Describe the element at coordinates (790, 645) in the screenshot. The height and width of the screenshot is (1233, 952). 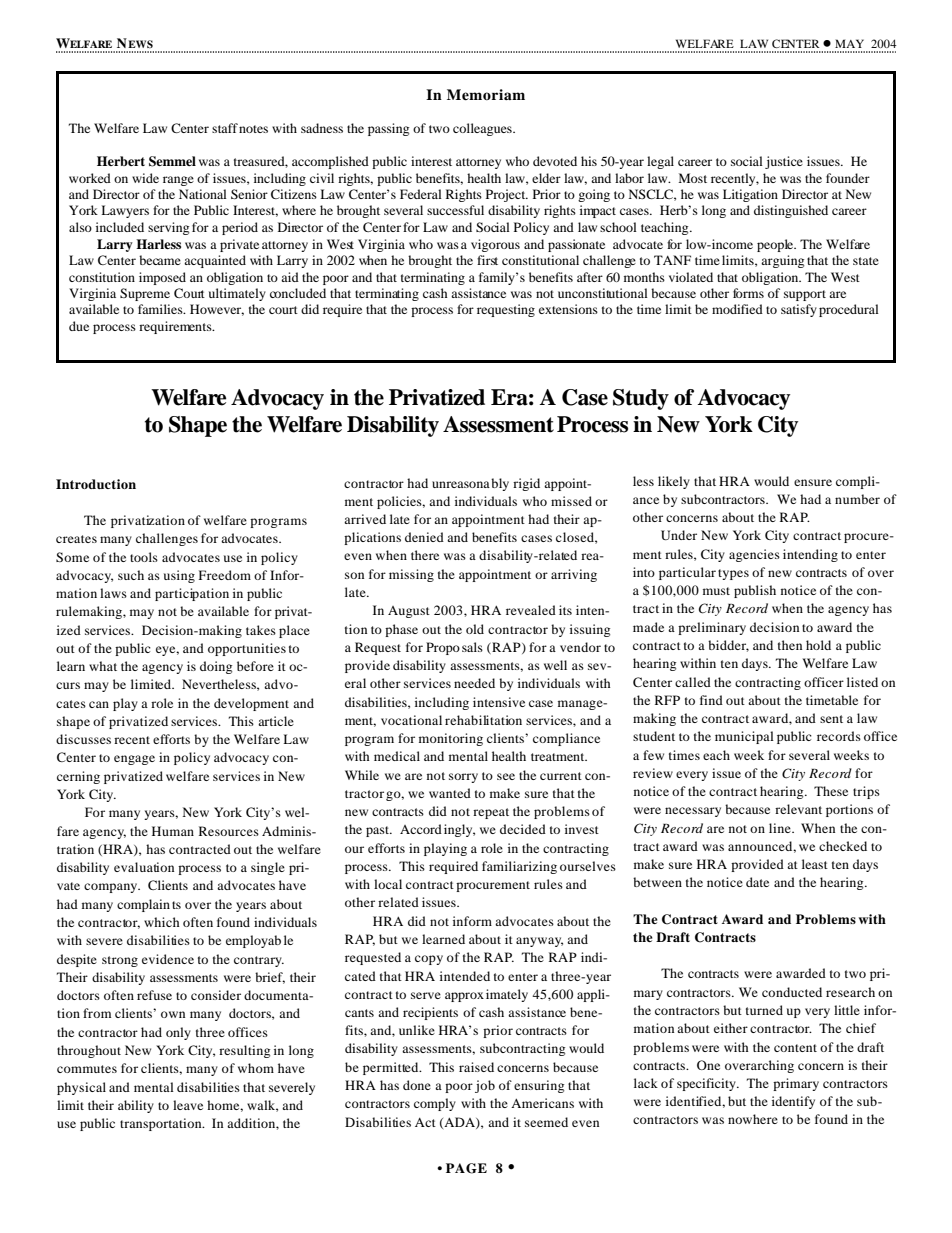
I see `then` at that location.
